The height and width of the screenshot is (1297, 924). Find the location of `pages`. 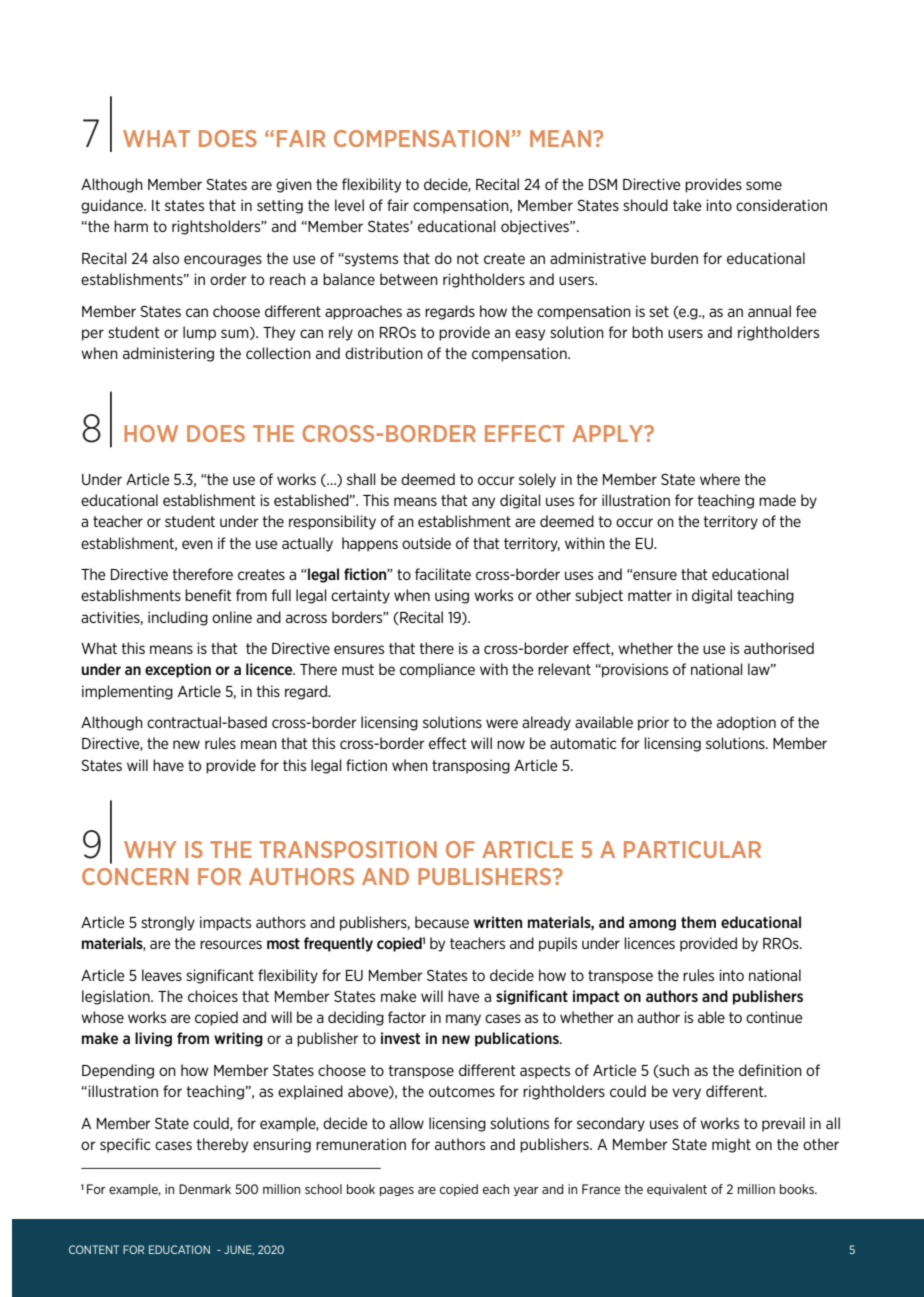

pages is located at coordinates (397, 1191).
